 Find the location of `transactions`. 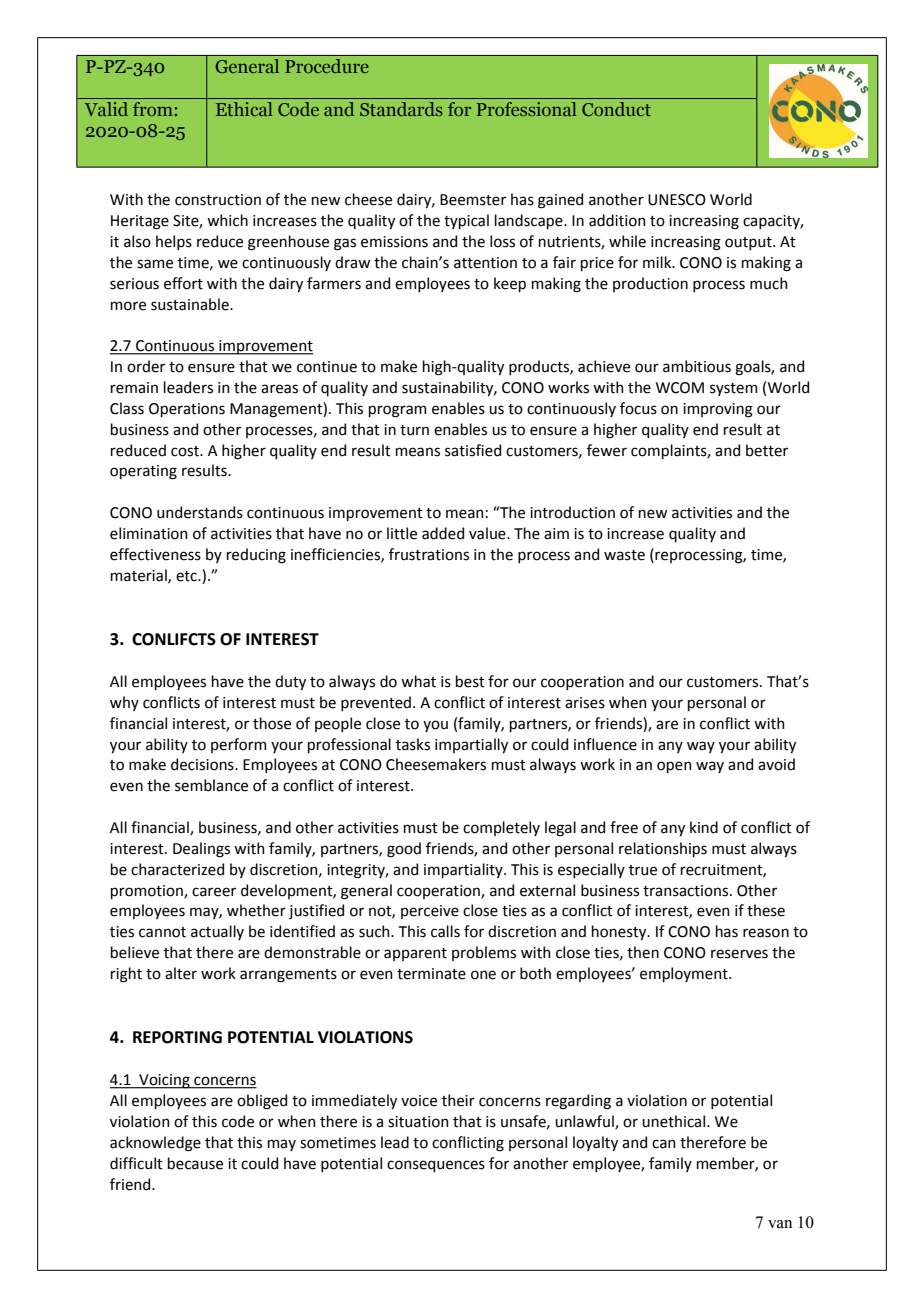

transactions is located at coordinates (687, 891).
